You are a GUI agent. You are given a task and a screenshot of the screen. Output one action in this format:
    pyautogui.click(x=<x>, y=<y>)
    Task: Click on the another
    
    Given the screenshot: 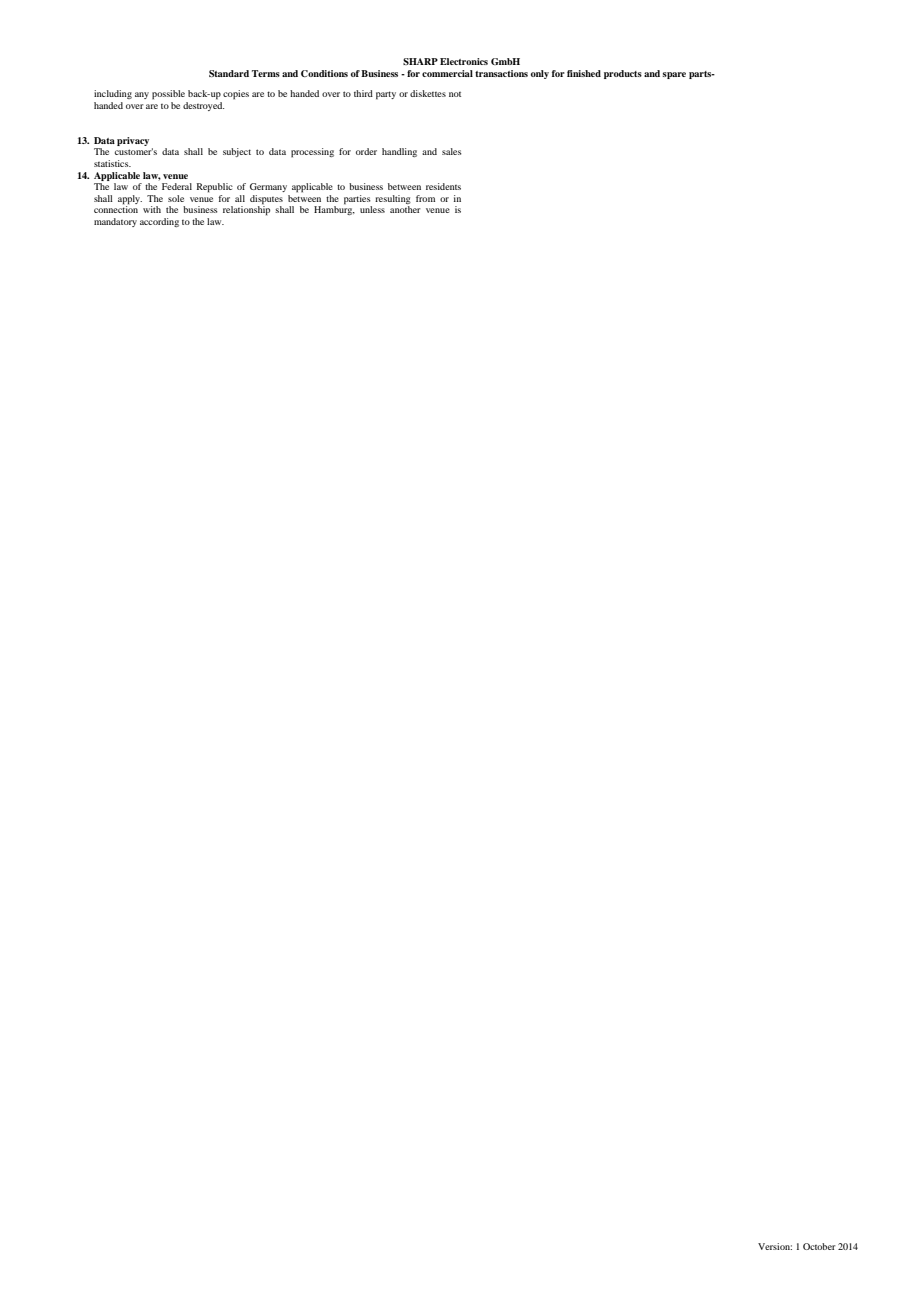 What is the action you would take?
    pyautogui.click(x=405, y=209)
